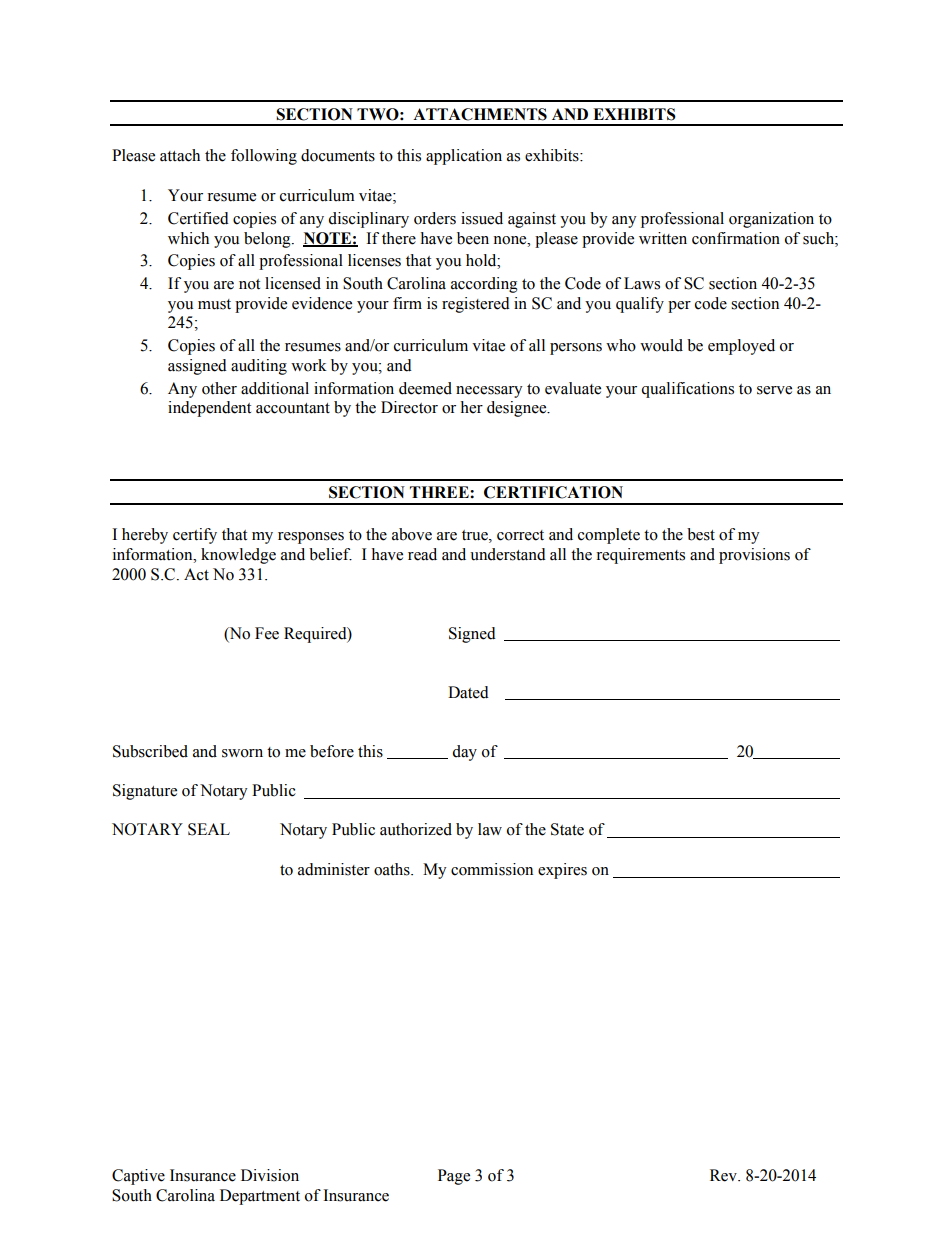  What do you see at coordinates (267, 633) in the screenshot?
I see `Fee` at bounding box center [267, 633].
